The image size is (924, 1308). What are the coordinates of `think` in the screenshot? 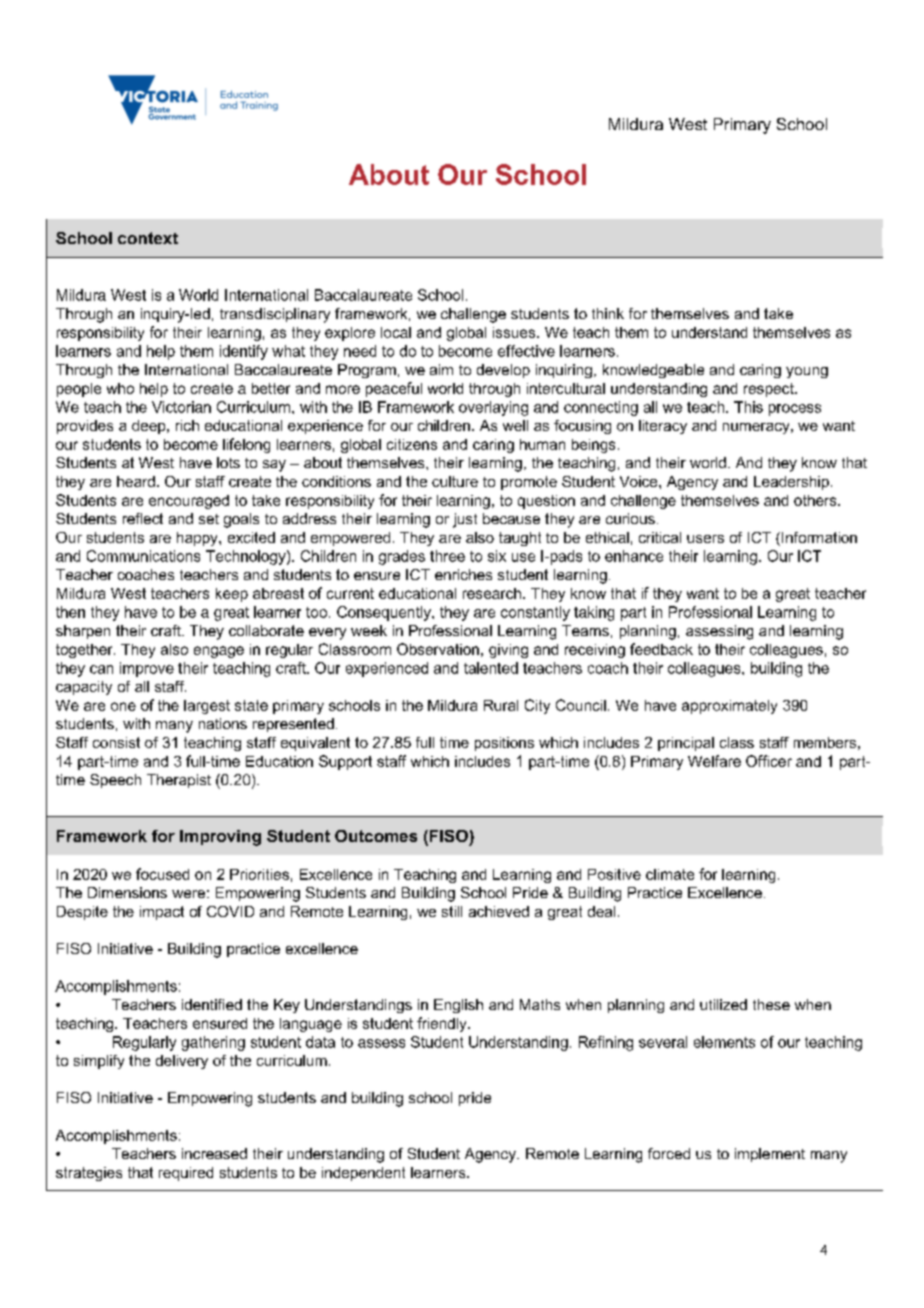 It's located at (608, 313).
